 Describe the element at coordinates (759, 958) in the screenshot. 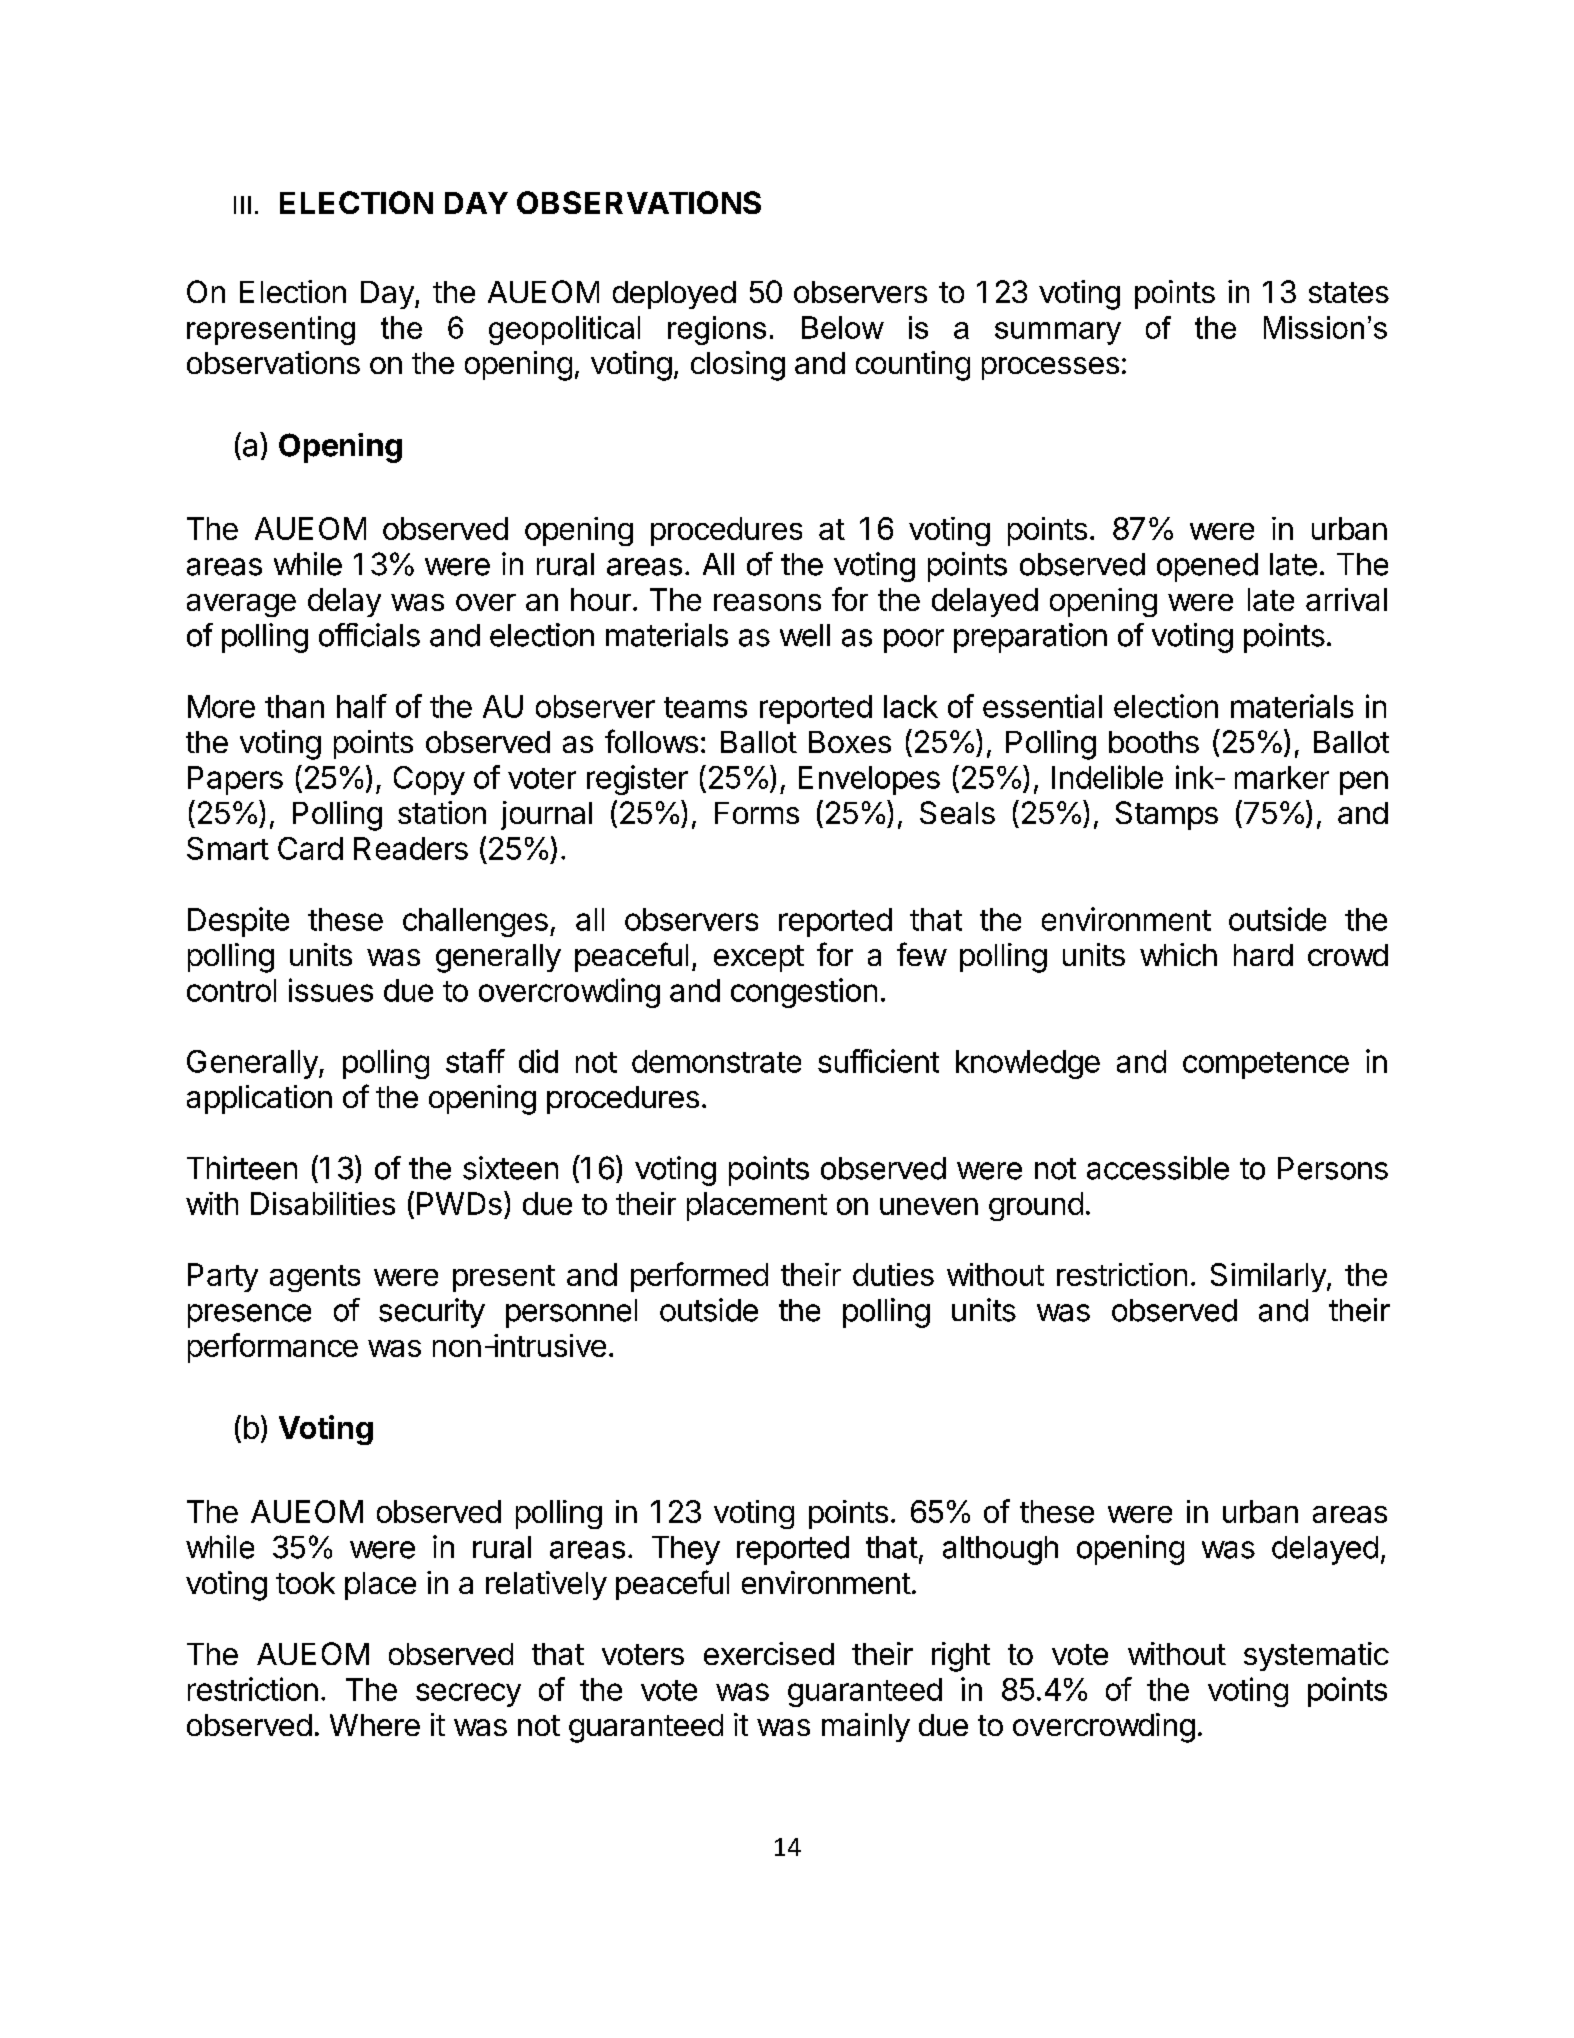

I see `except` at that location.
